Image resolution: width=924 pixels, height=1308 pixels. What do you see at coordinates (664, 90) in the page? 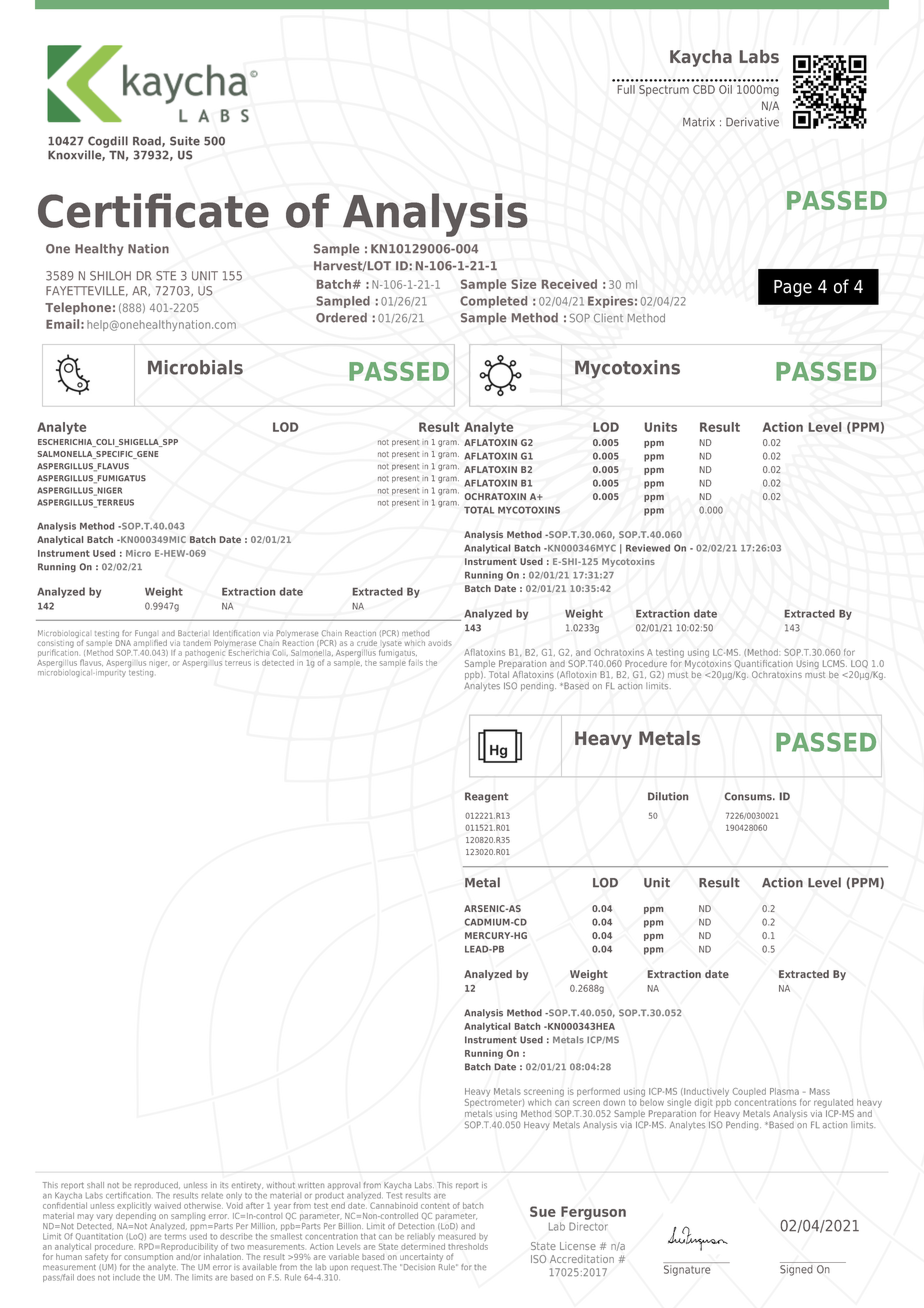
I see `Spectrum` at bounding box center [664, 90].
